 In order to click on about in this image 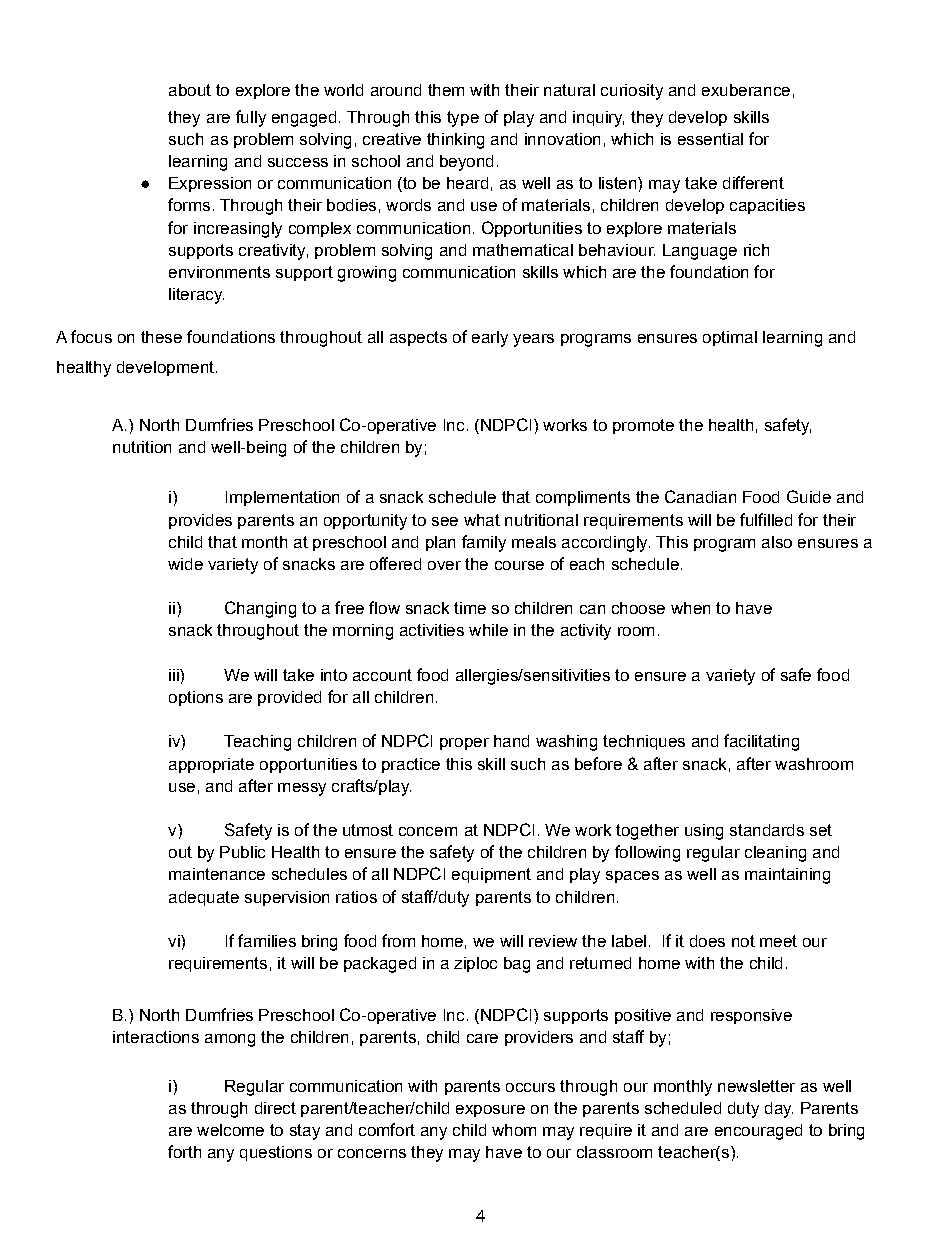, I will do `click(190, 90)`.
